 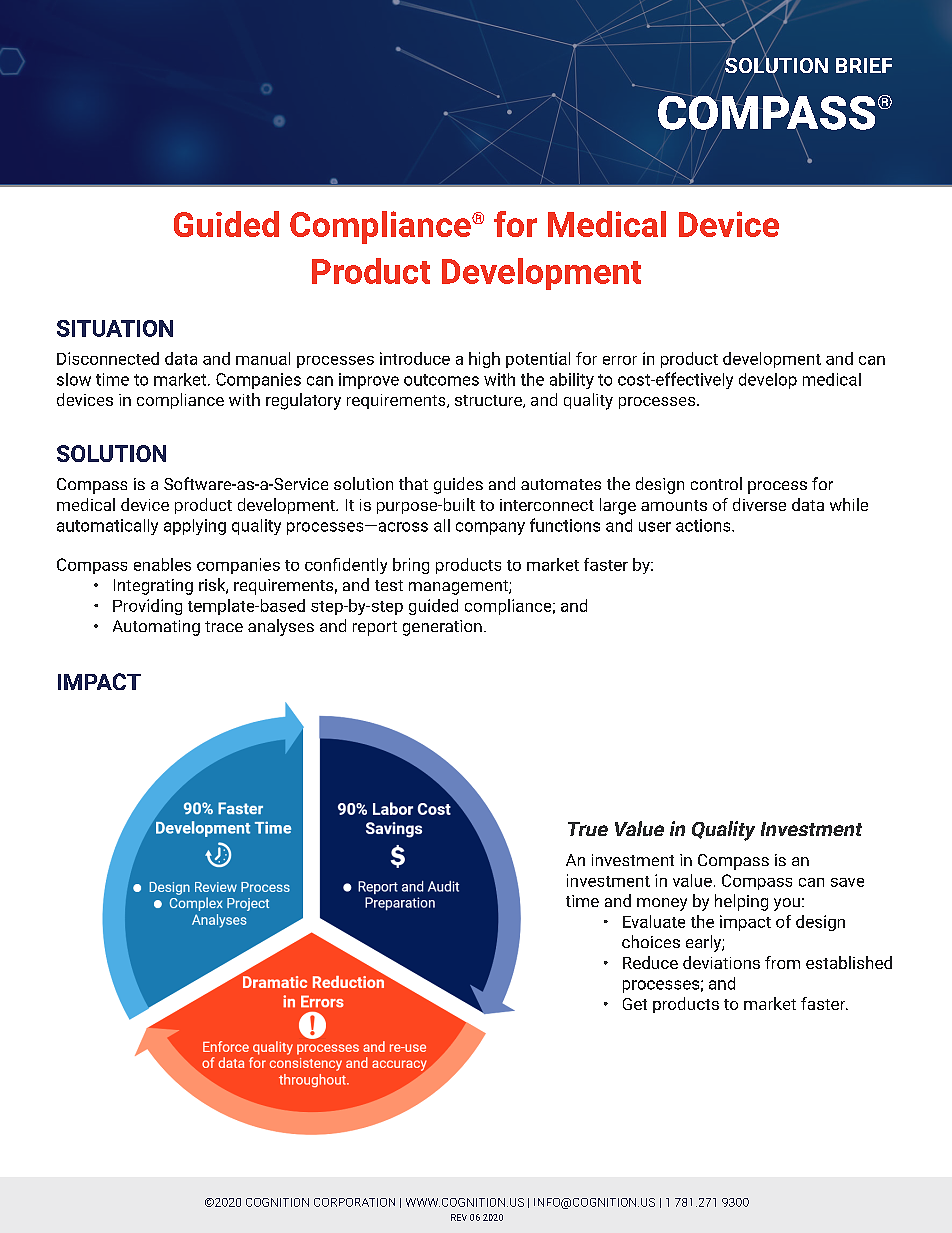 What do you see at coordinates (354, 1202) in the screenshot?
I see `CORPORATION` at bounding box center [354, 1202].
